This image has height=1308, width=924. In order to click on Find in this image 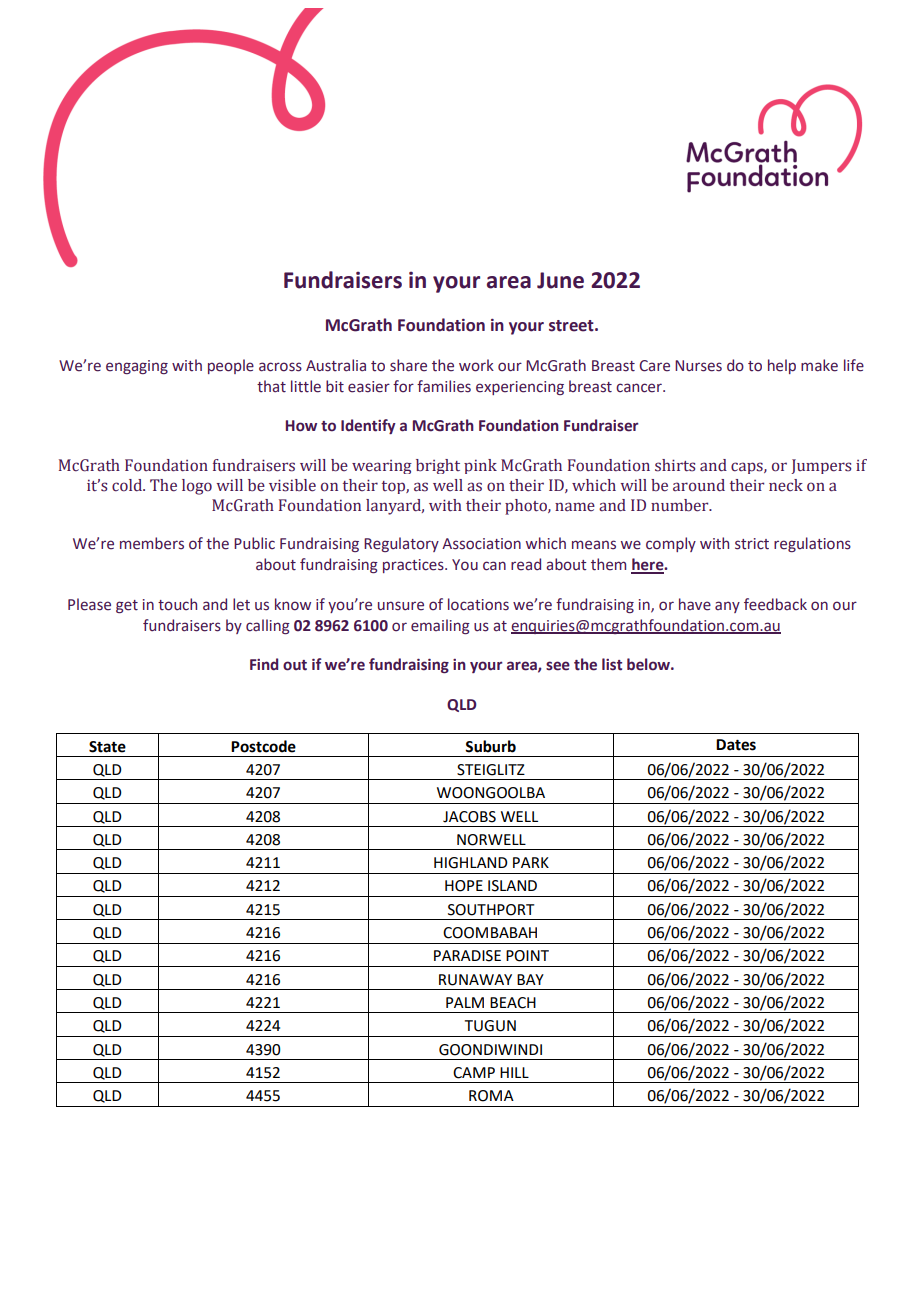, I will do `click(264, 664)`.
